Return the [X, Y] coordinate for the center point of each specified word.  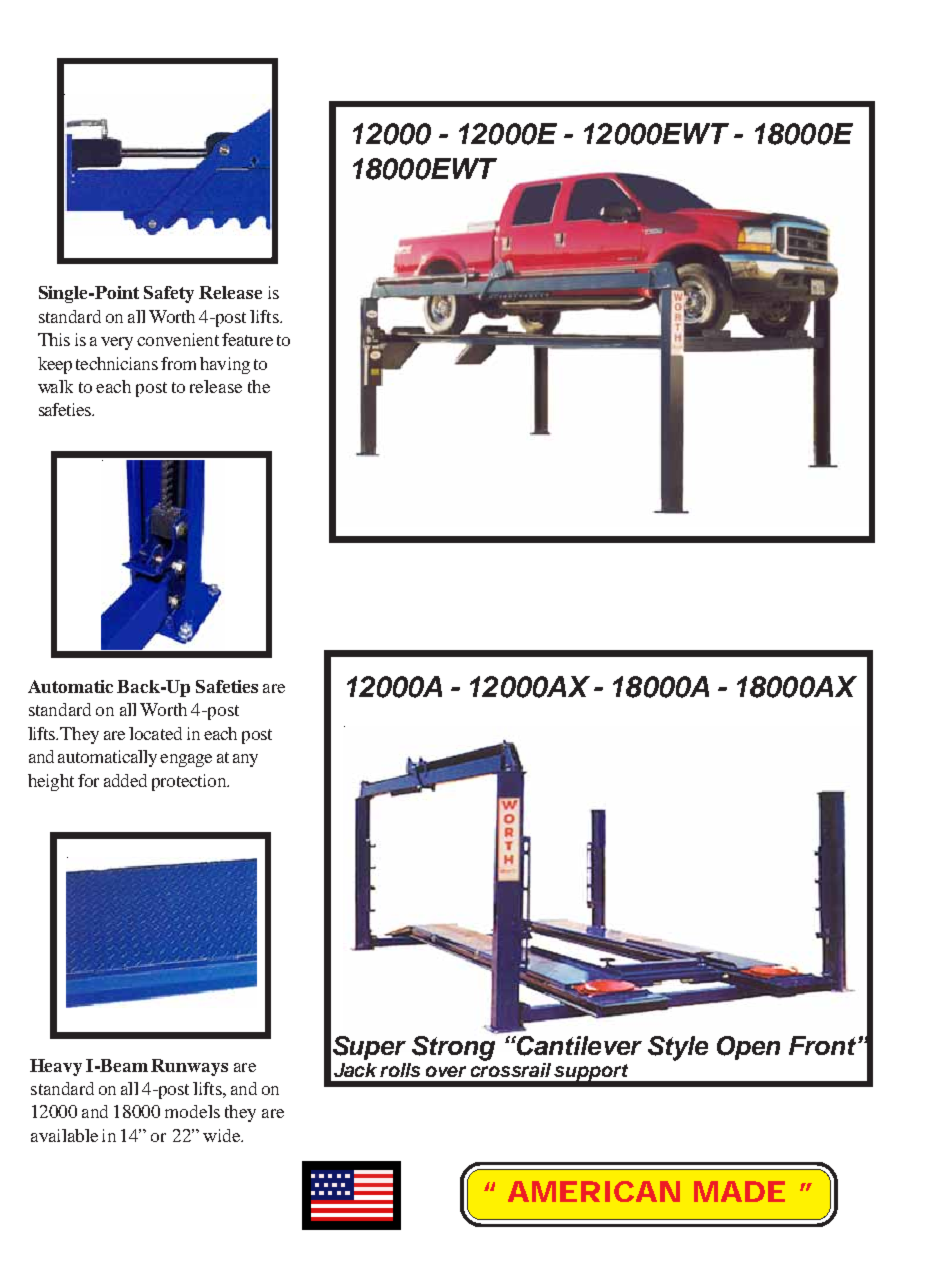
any [245, 760]
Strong [455, 1047]
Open [748, 1048]
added [125, 780]
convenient [178, 339]
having [225, 365]
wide [222, 1135]
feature [247, 339]
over [446, 1071]
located [155, 733]
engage [186, 760]
